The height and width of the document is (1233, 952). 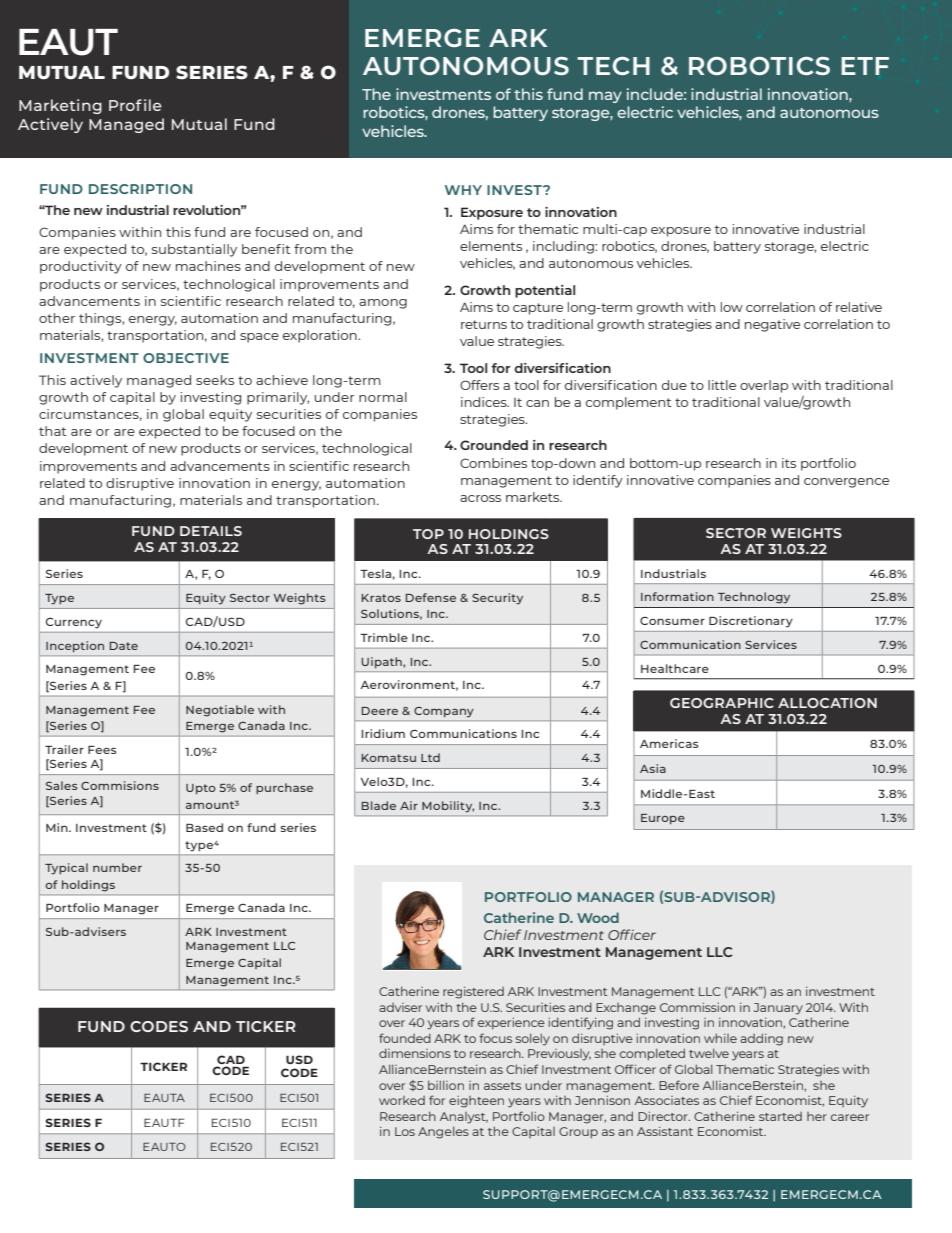 What do you see at coordinates (865, 66) in the document?
I see `ETF` at bounding box center [865, 66].
